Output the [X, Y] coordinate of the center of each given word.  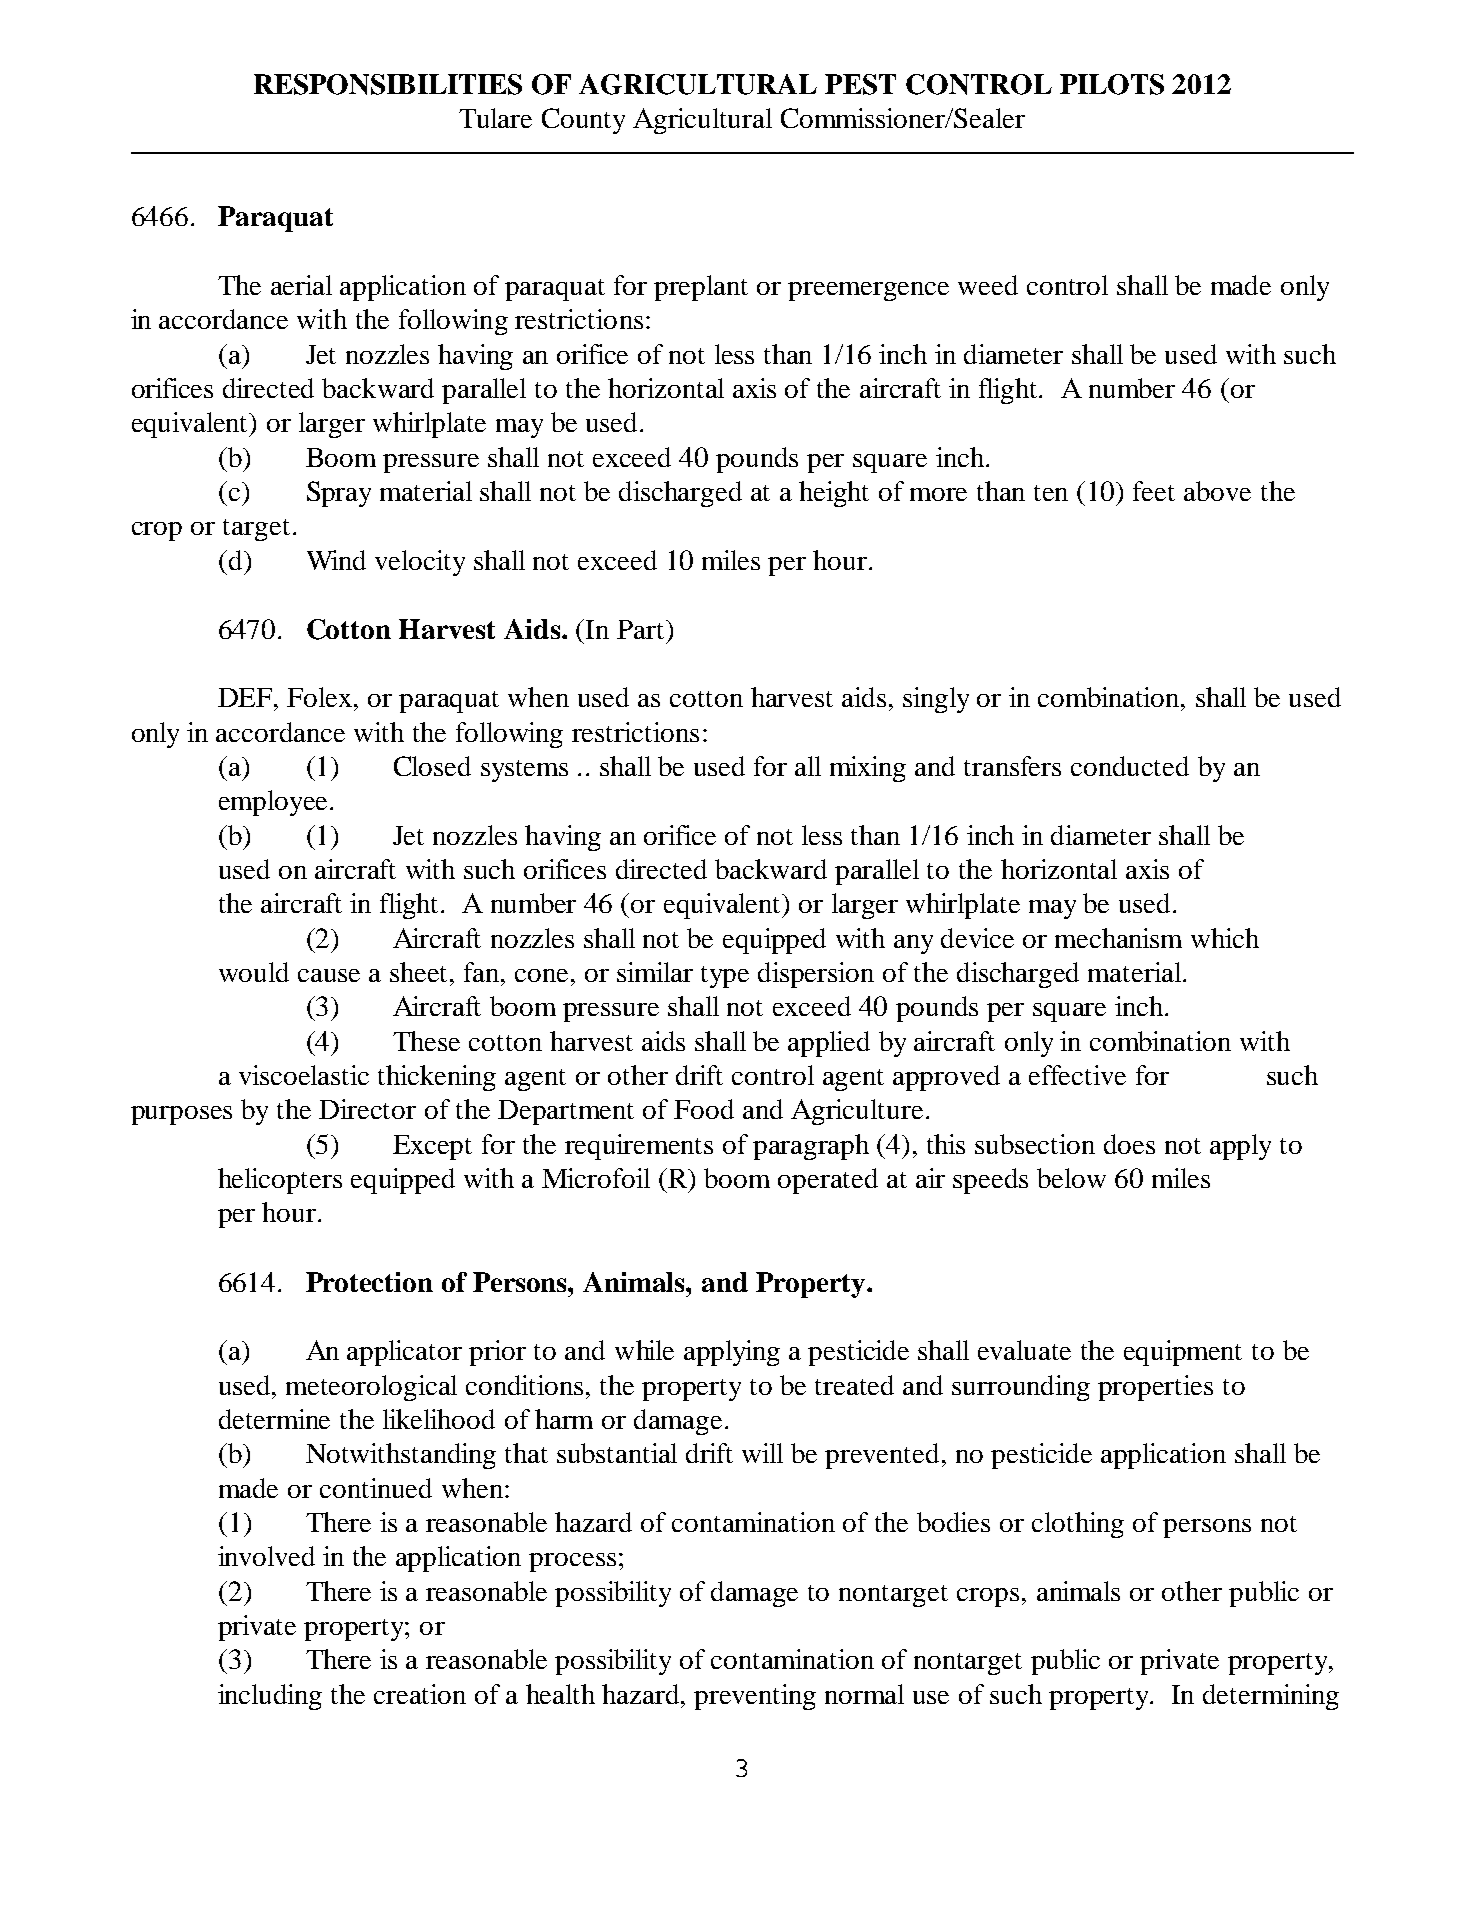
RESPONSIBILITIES [388, 84]
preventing [755, 1697]
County [583, 121]
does [1129, 1144]
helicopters [280, 1181]
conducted [1130, 766]
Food [704, 1109]
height [834, 494]
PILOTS [1112, 84]
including [270, 1697]
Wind [336, 560]
